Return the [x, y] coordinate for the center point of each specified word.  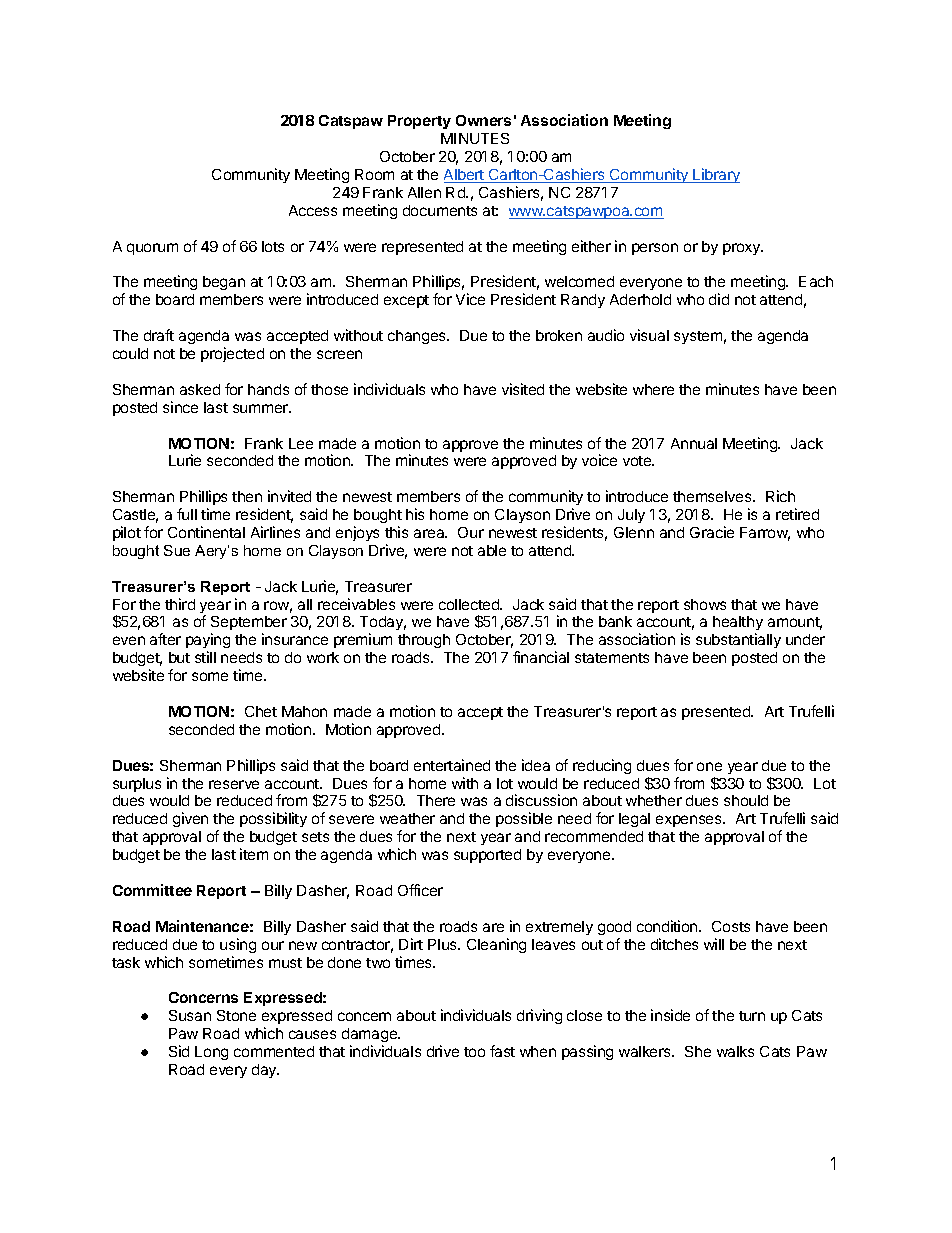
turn [752, 1016]
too [474, 1052]
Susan [190, 1015]
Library [715, 175]
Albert [465, 176]
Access [313, 210]
